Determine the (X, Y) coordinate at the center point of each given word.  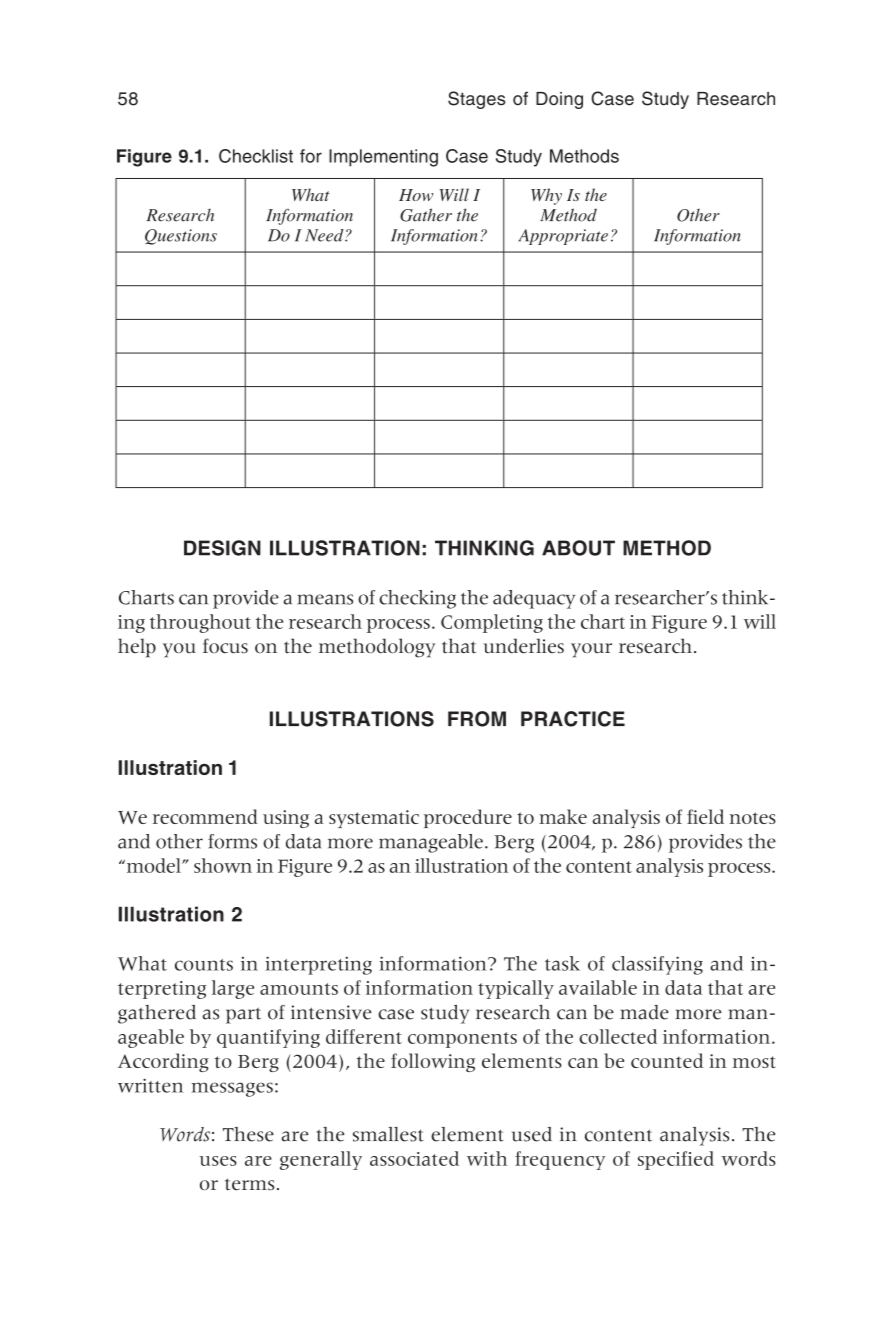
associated (414, 1158)
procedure (468, 818)
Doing (559, 100)
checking (417, 599)
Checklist (256, 156)
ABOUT (578, 548)
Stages (476, 100)
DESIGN (222, 548)
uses (218, 1161)
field (705, 816)
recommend (205, 816)
